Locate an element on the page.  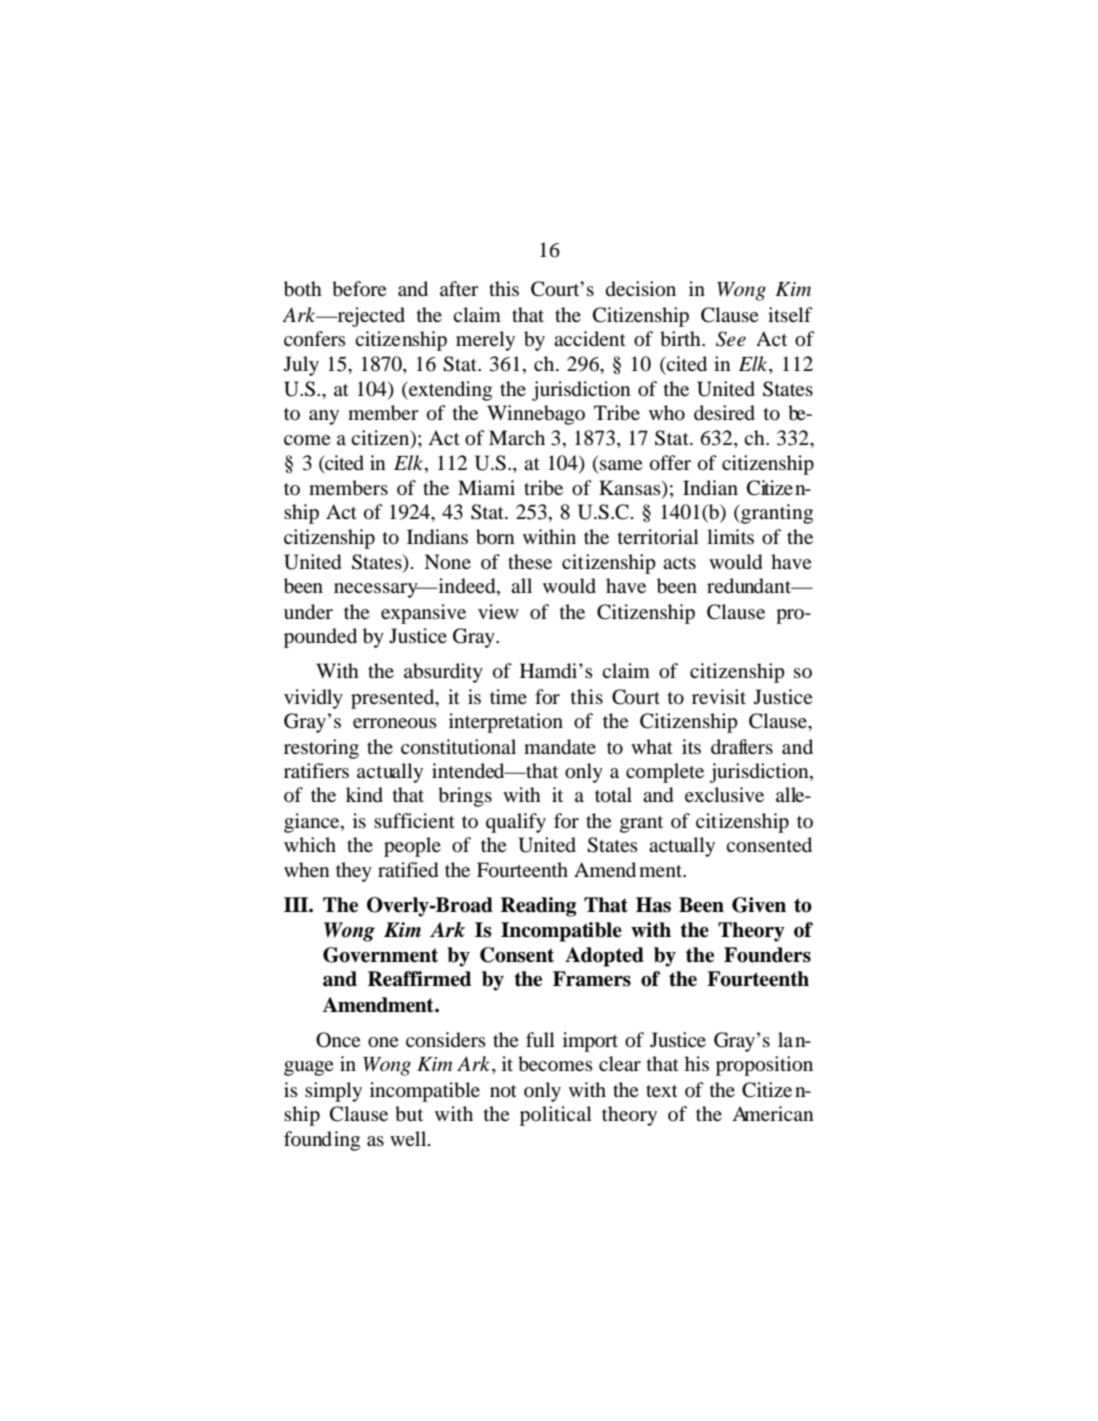
revisit is located at coordinates (719, 696).
